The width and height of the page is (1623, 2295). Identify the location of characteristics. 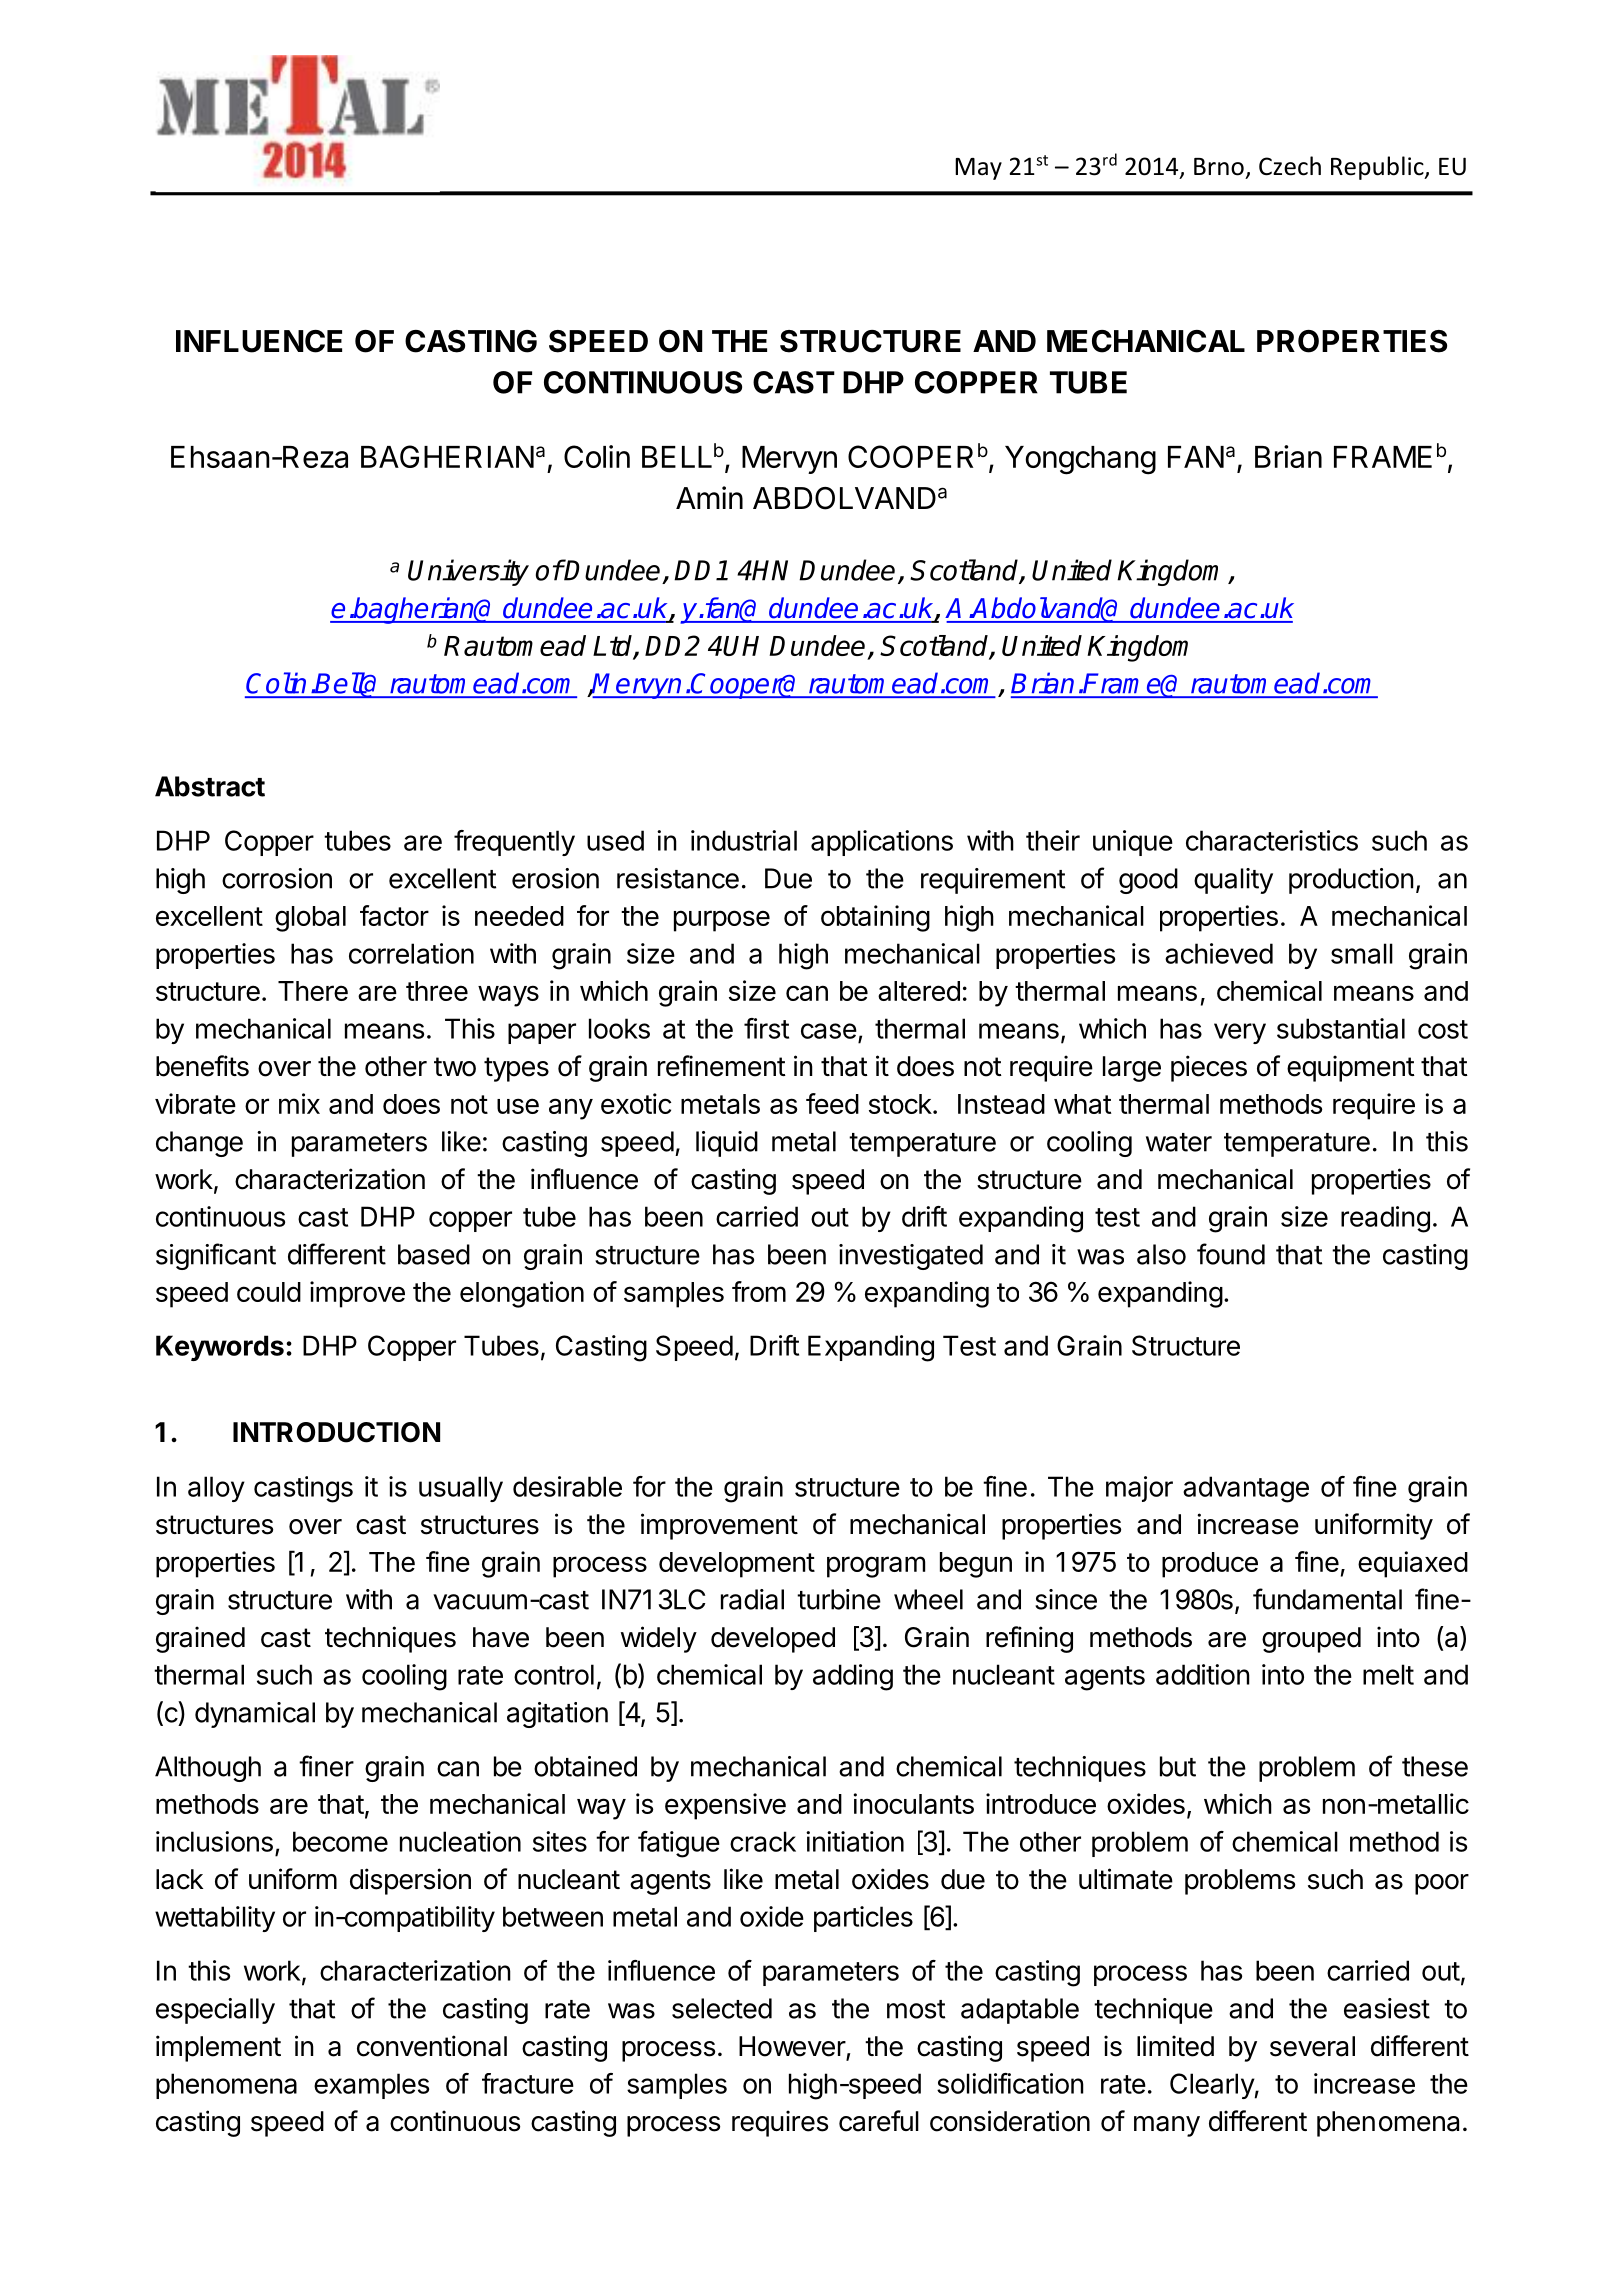
(1272, 840).
